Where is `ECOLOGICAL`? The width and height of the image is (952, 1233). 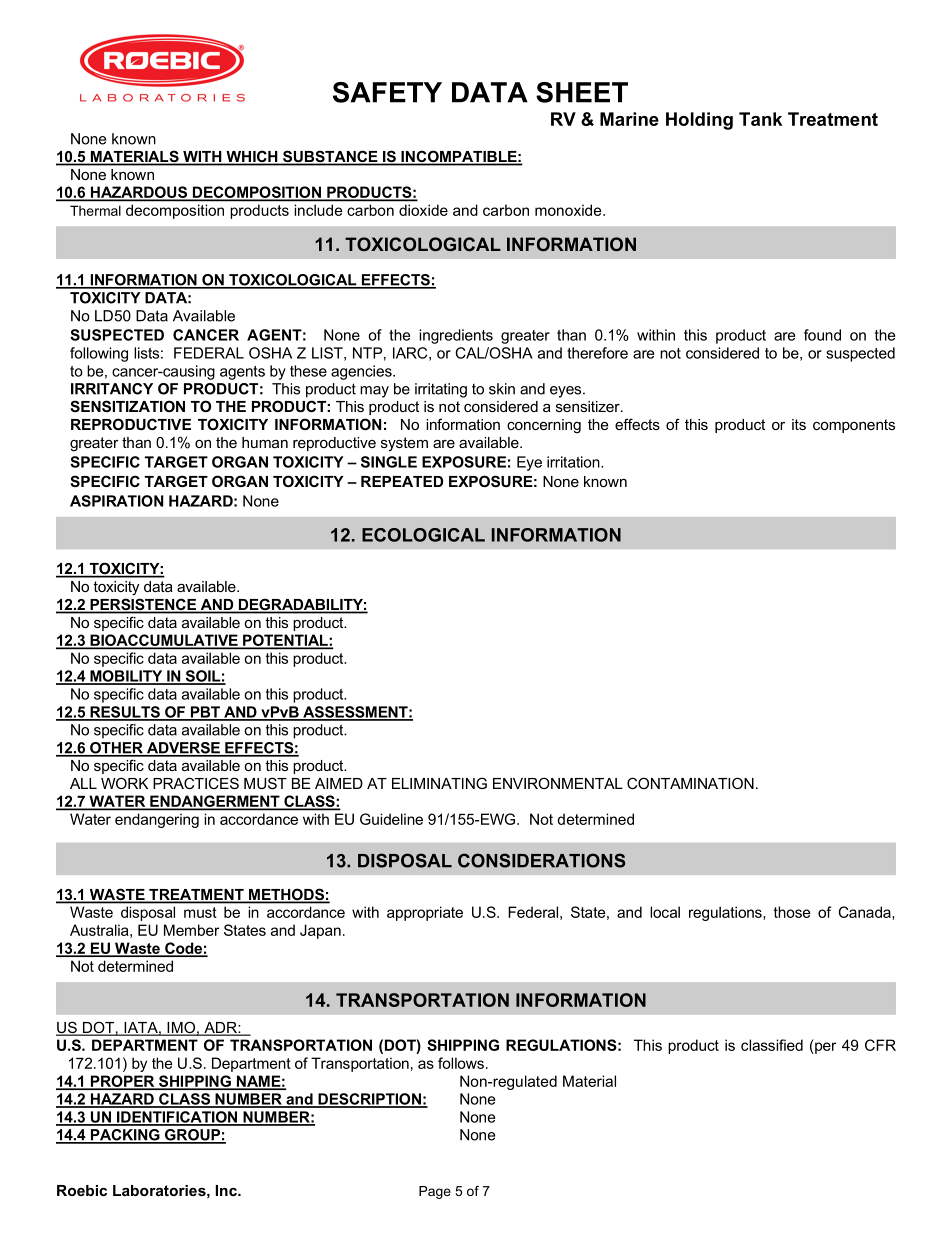 ECOLOGICAL is located at coordinates (423, 535).
